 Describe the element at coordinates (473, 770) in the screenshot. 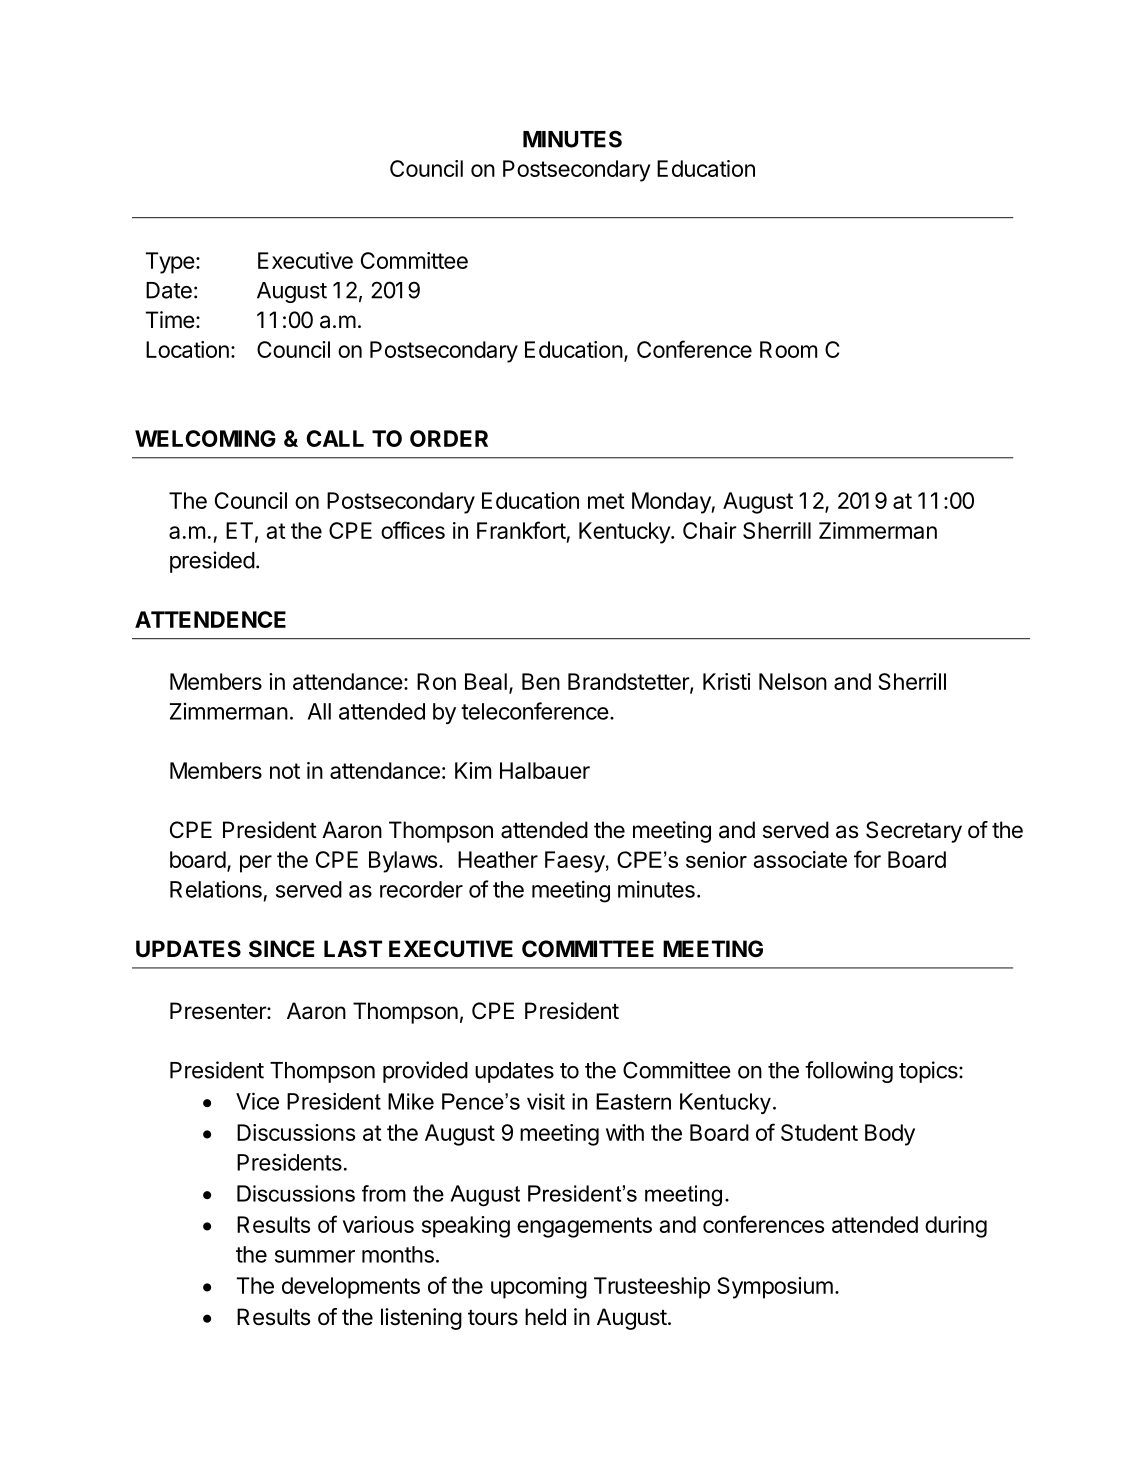

I see `Kim` at that location.
